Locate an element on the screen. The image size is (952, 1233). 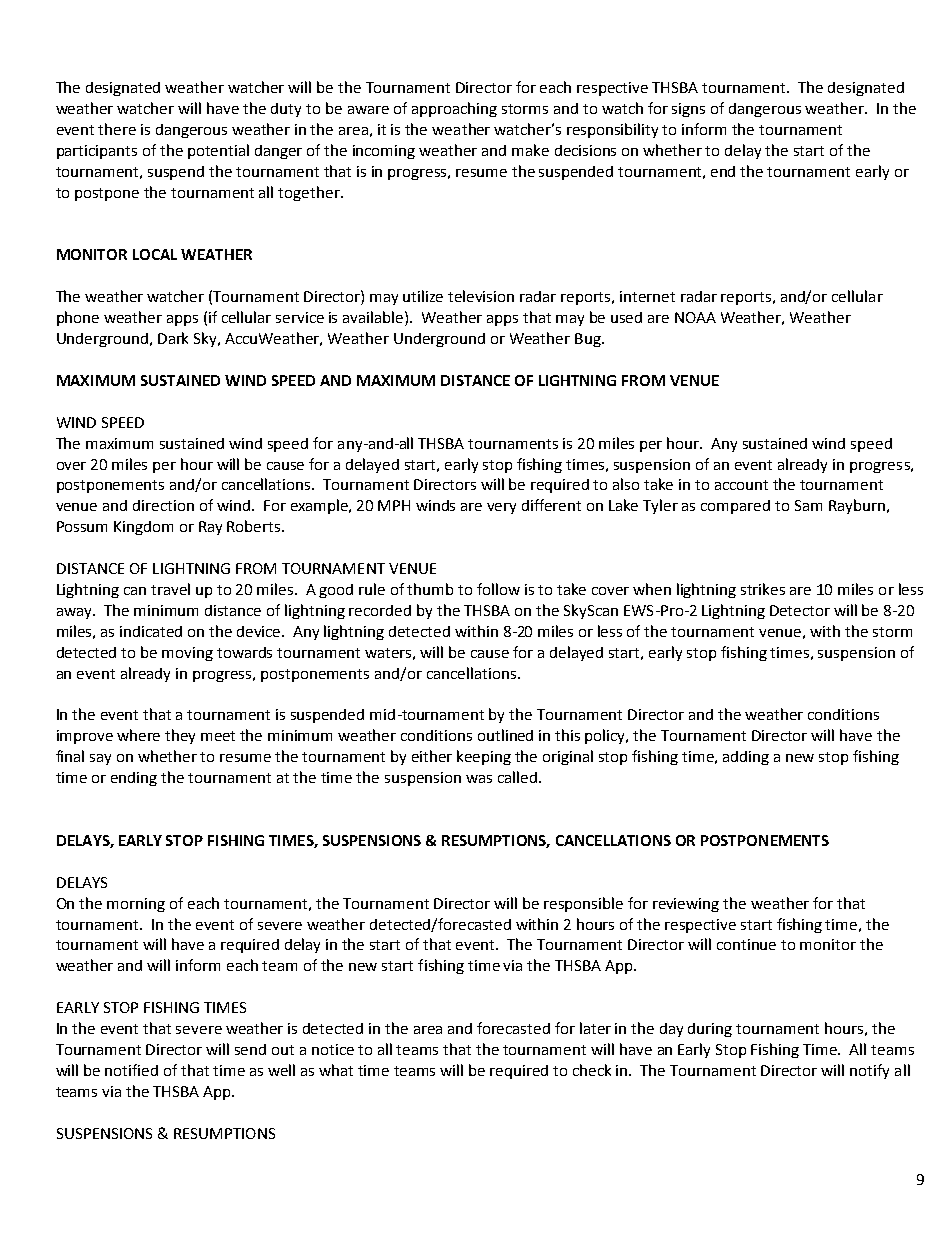
adding is located at coordinates (746, 758).
